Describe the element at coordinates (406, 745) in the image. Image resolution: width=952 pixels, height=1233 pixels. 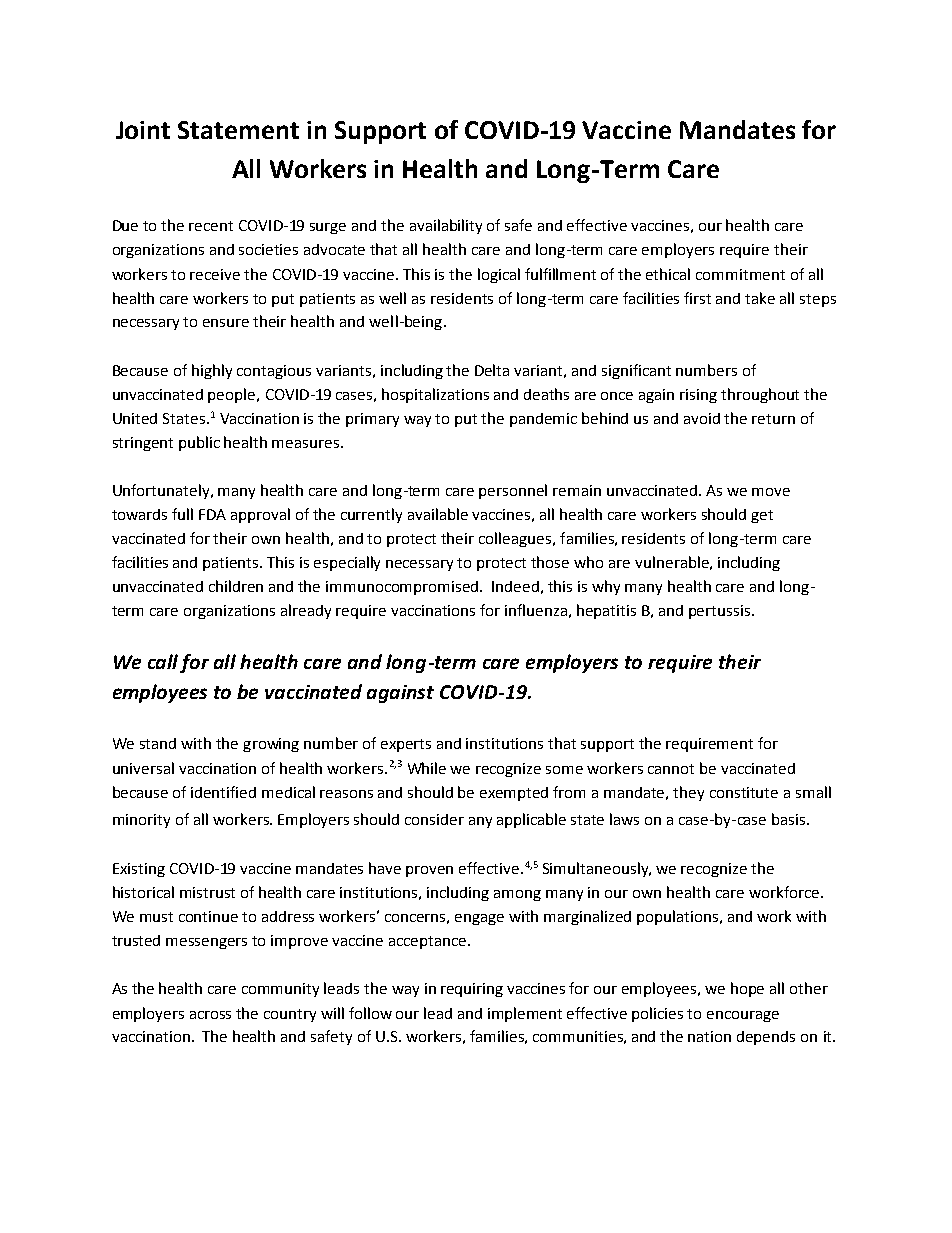
I see `experts` at that location.
